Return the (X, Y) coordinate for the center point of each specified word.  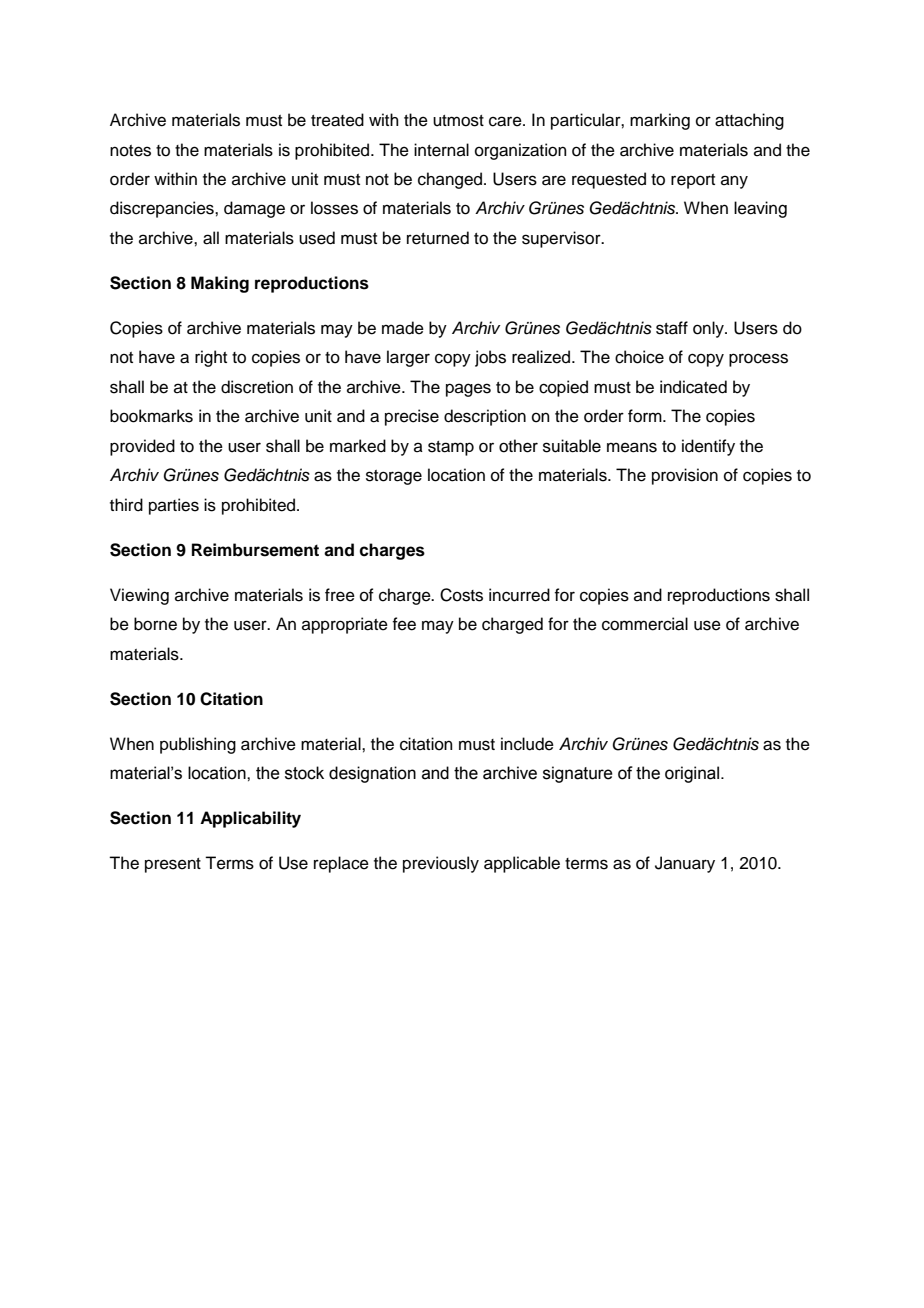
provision (685, 476)
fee (404, 624)
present (173, 865)
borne (155, 624)
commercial (645, 624)
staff (672, 328)
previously (441, 864)
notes (130, 151)
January (685, 864)
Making (220, 284)
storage (394, 477)
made (403, 328)
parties (174, 506)
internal (441, 150)
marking (660, 121)
